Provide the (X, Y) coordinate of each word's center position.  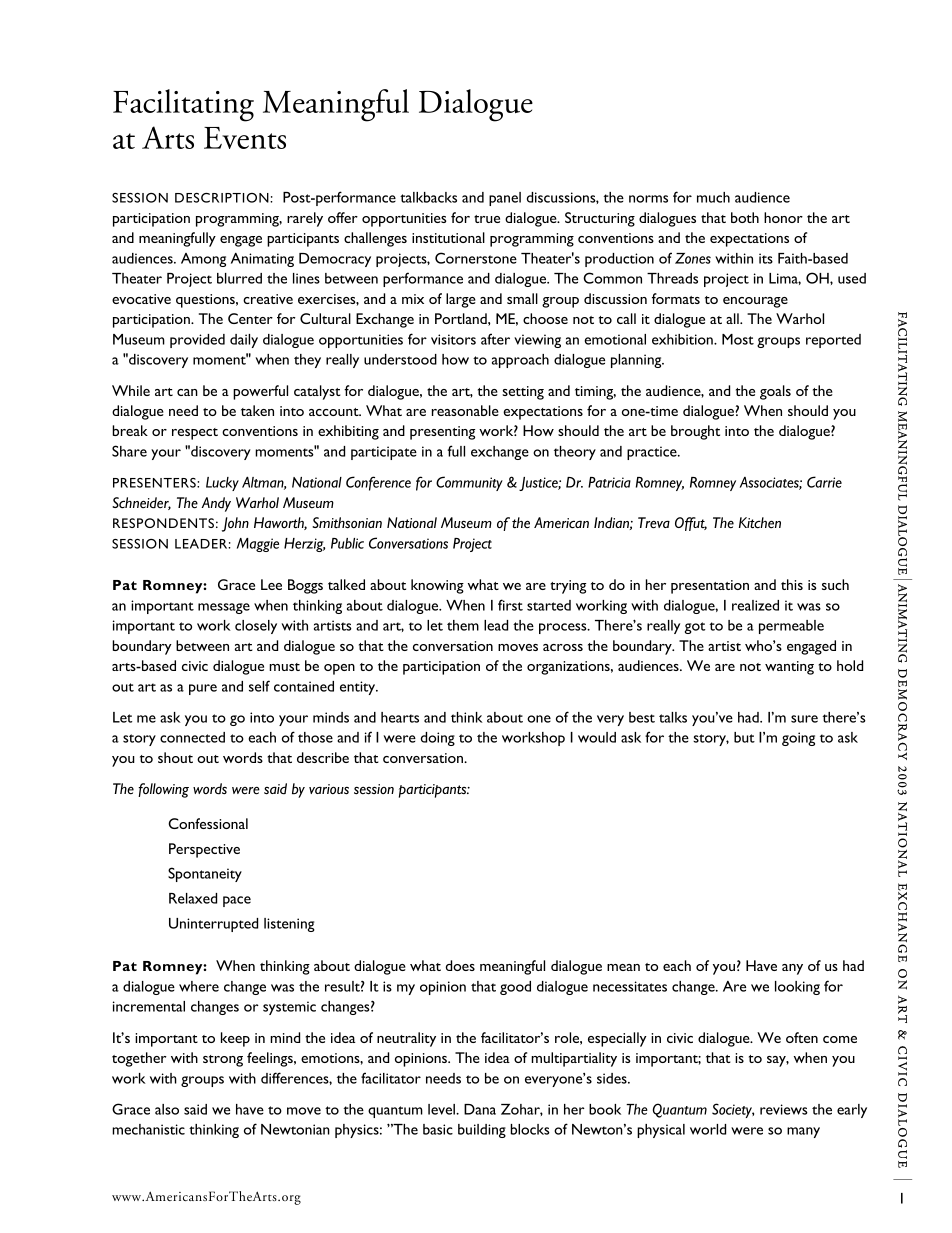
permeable (791, 627)
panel (505, 199)
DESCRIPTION (223, 198)
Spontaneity (205, 874)
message (224, 608)
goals (775, 392)
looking (797, 988)
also (167, 1109)
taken (257, 410)
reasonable (465, 410)
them (463, 625)
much (713, 197)
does (460, 965)
